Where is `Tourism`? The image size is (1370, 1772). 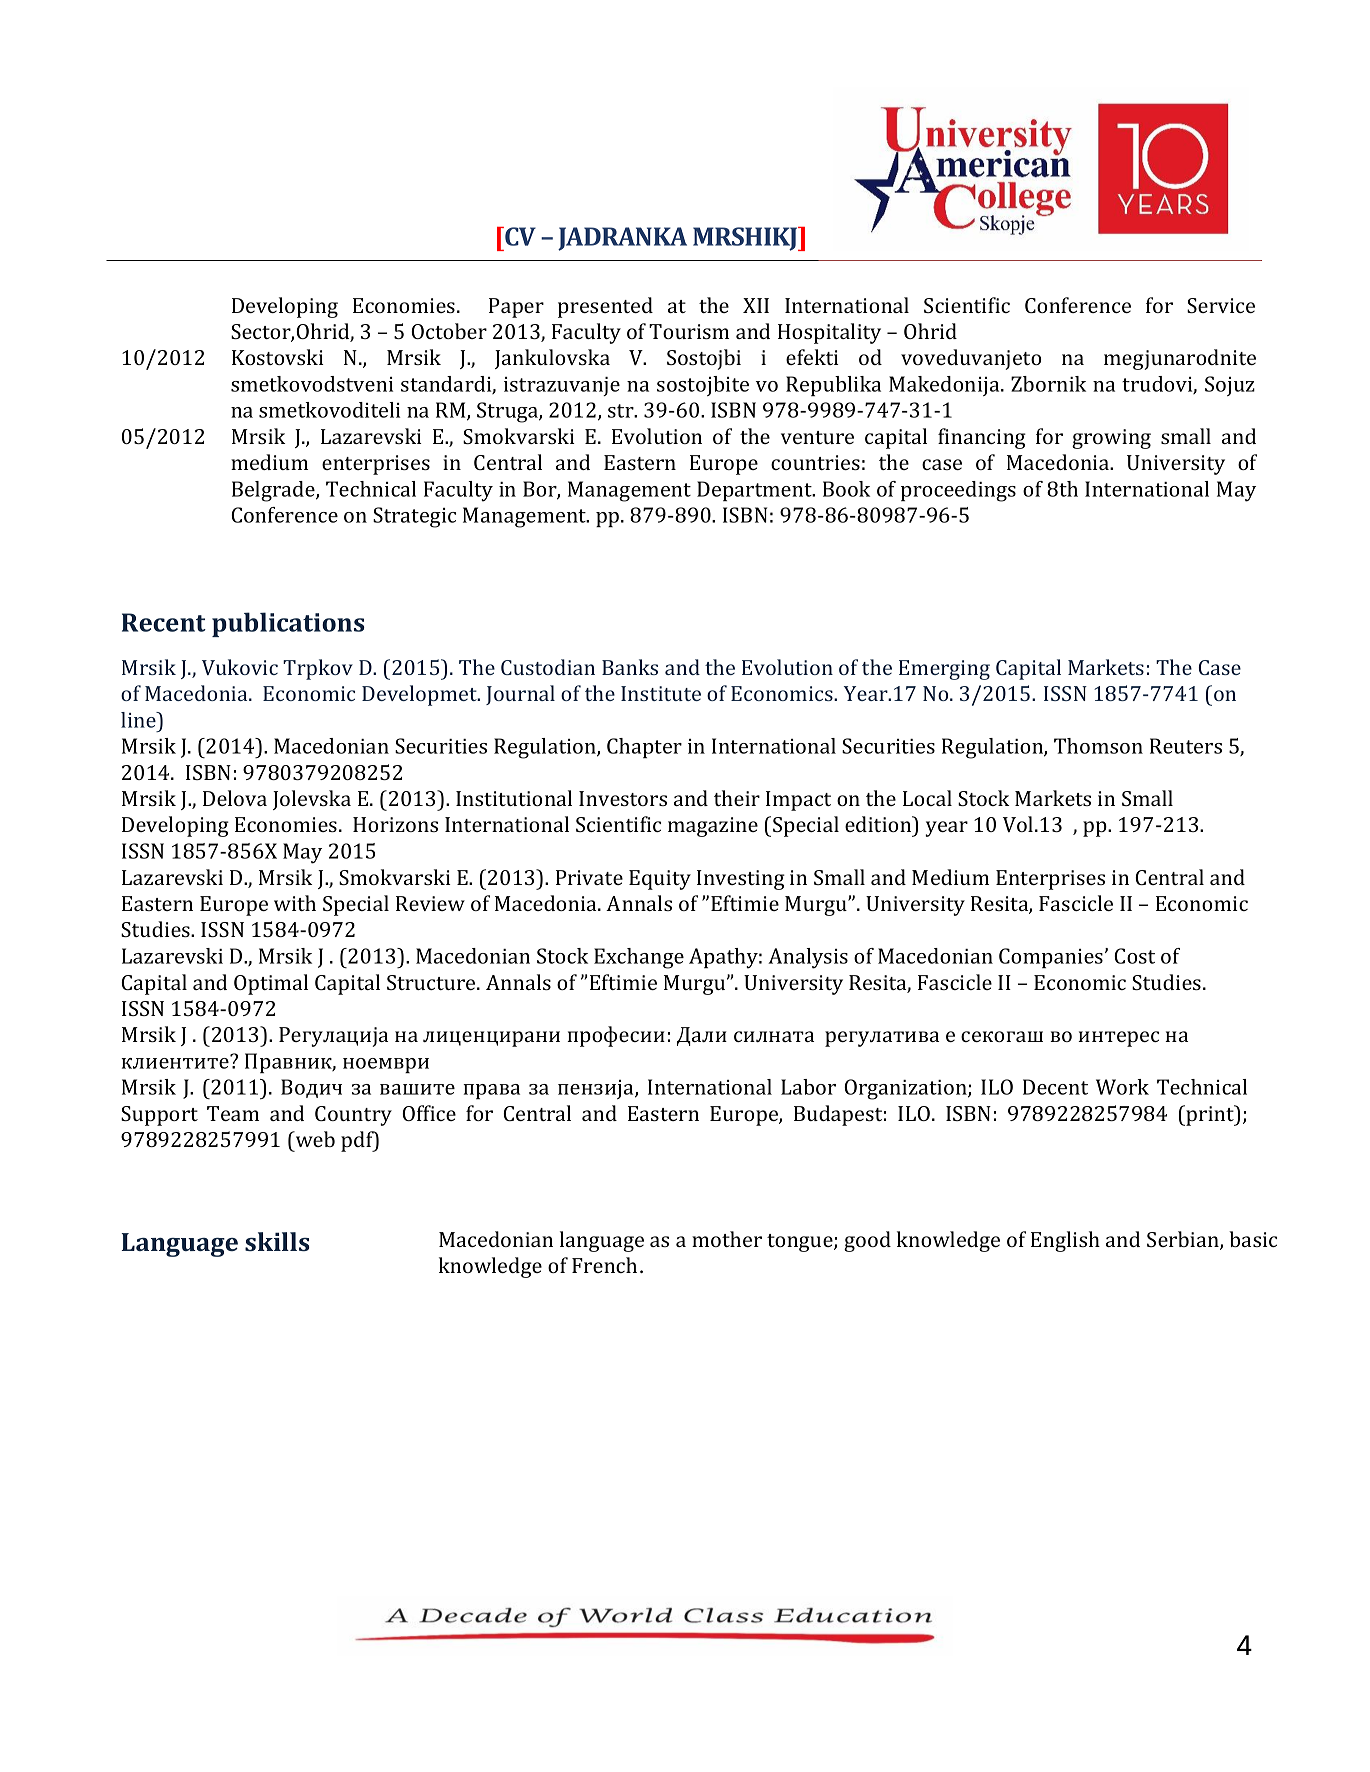 Tourism is located at coordinates (689, 331).
